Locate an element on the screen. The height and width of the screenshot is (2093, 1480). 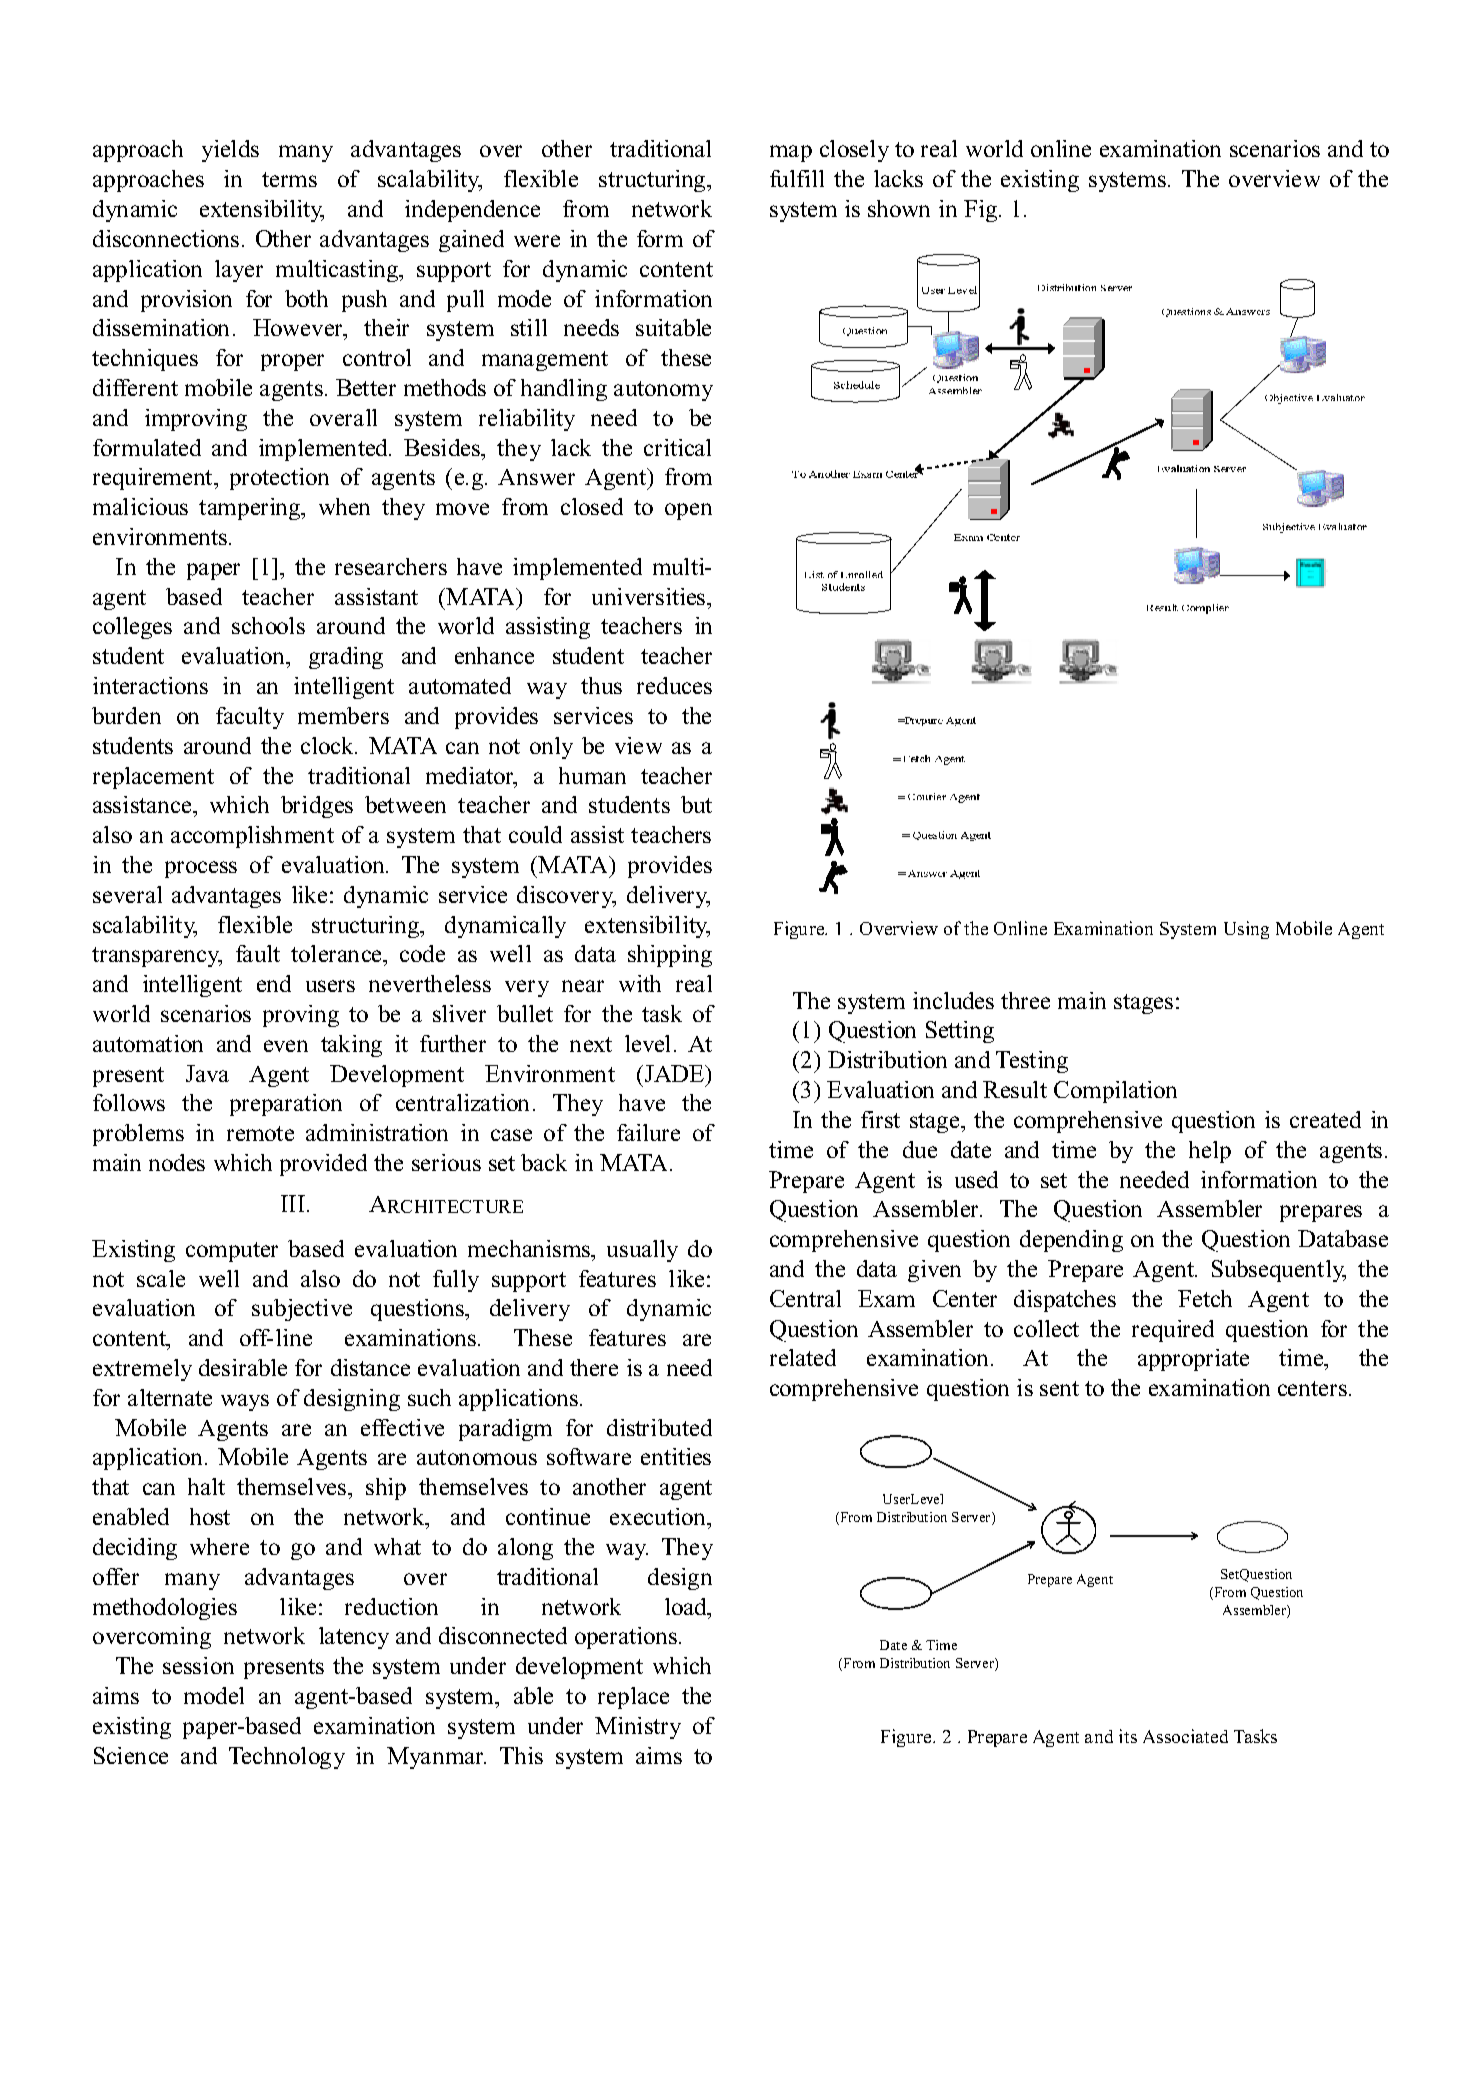
terms is located at coordinates (289, 179).
